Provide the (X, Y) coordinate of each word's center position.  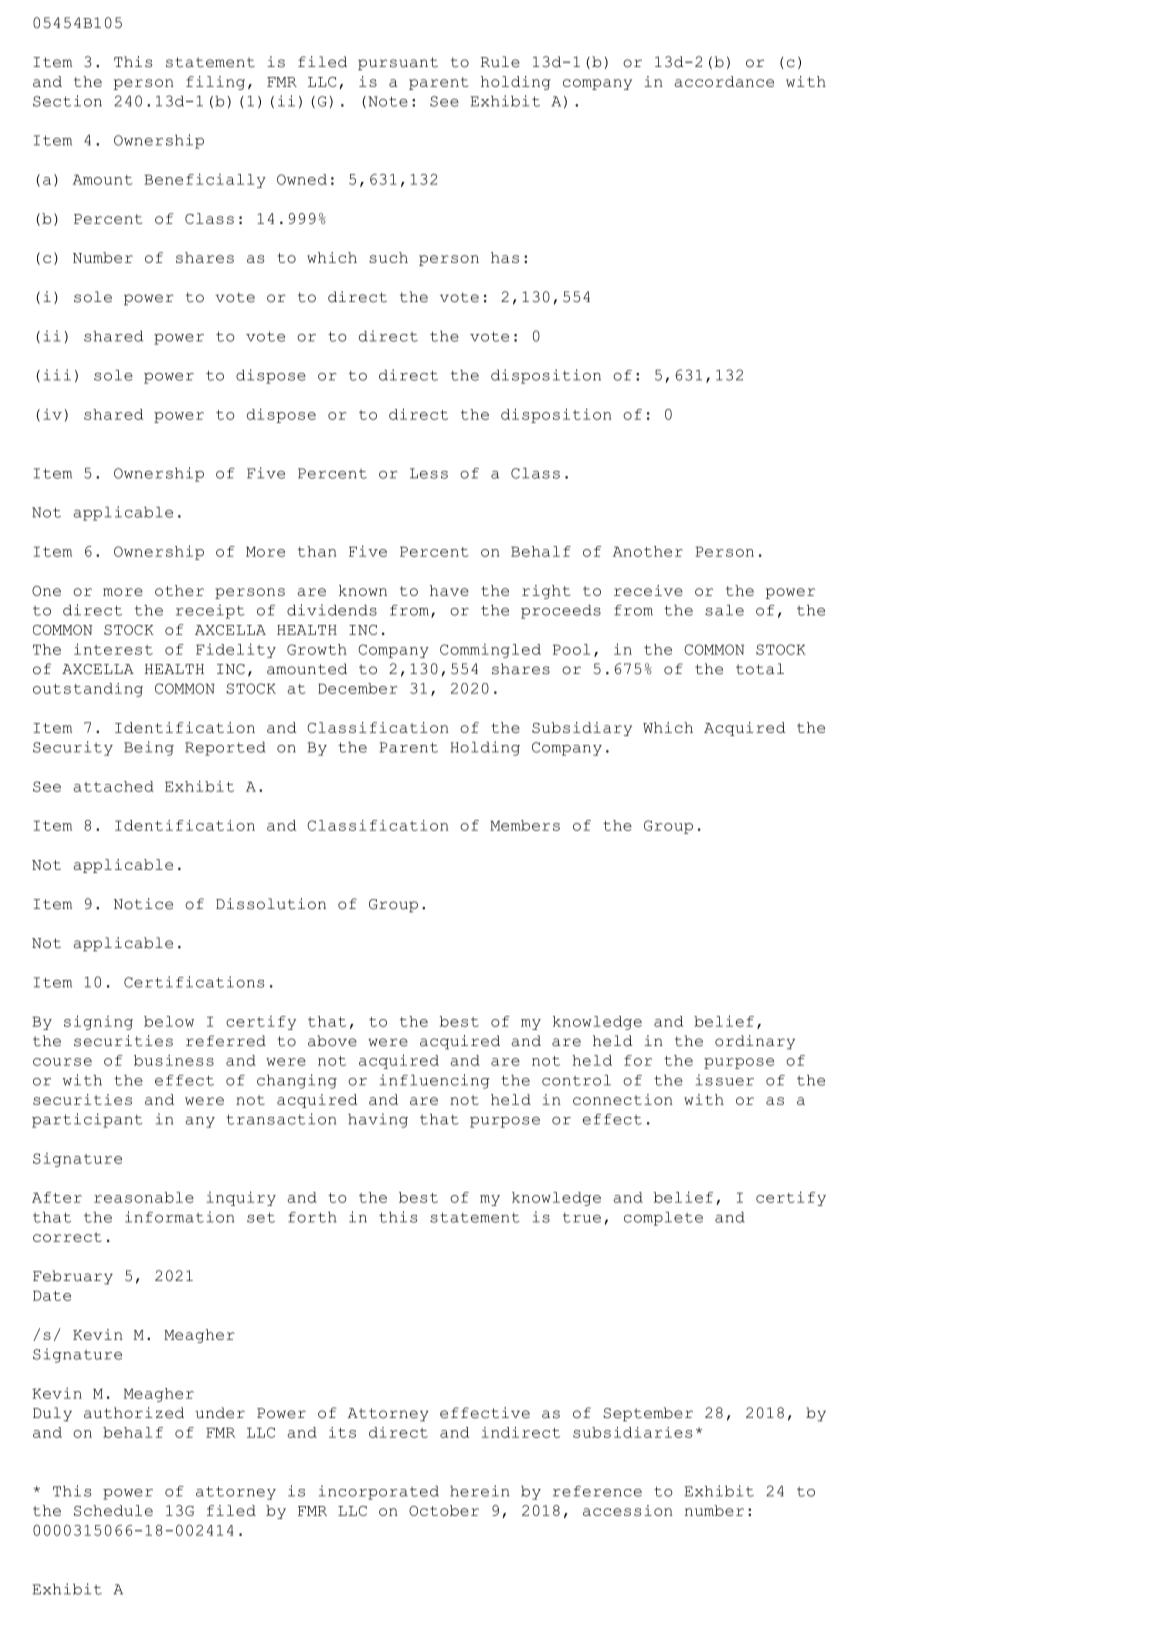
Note (388, 101)
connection (623, 1099)
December (358, 688)
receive (648, 590)
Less (429, 473)
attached (113, 786)
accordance (724, 81)
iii (57, 375)
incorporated (379, 1492)
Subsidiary (582, 729)
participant (87, 1120)
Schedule (113, 1510)
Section (67, 101)
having (378, 1120)
